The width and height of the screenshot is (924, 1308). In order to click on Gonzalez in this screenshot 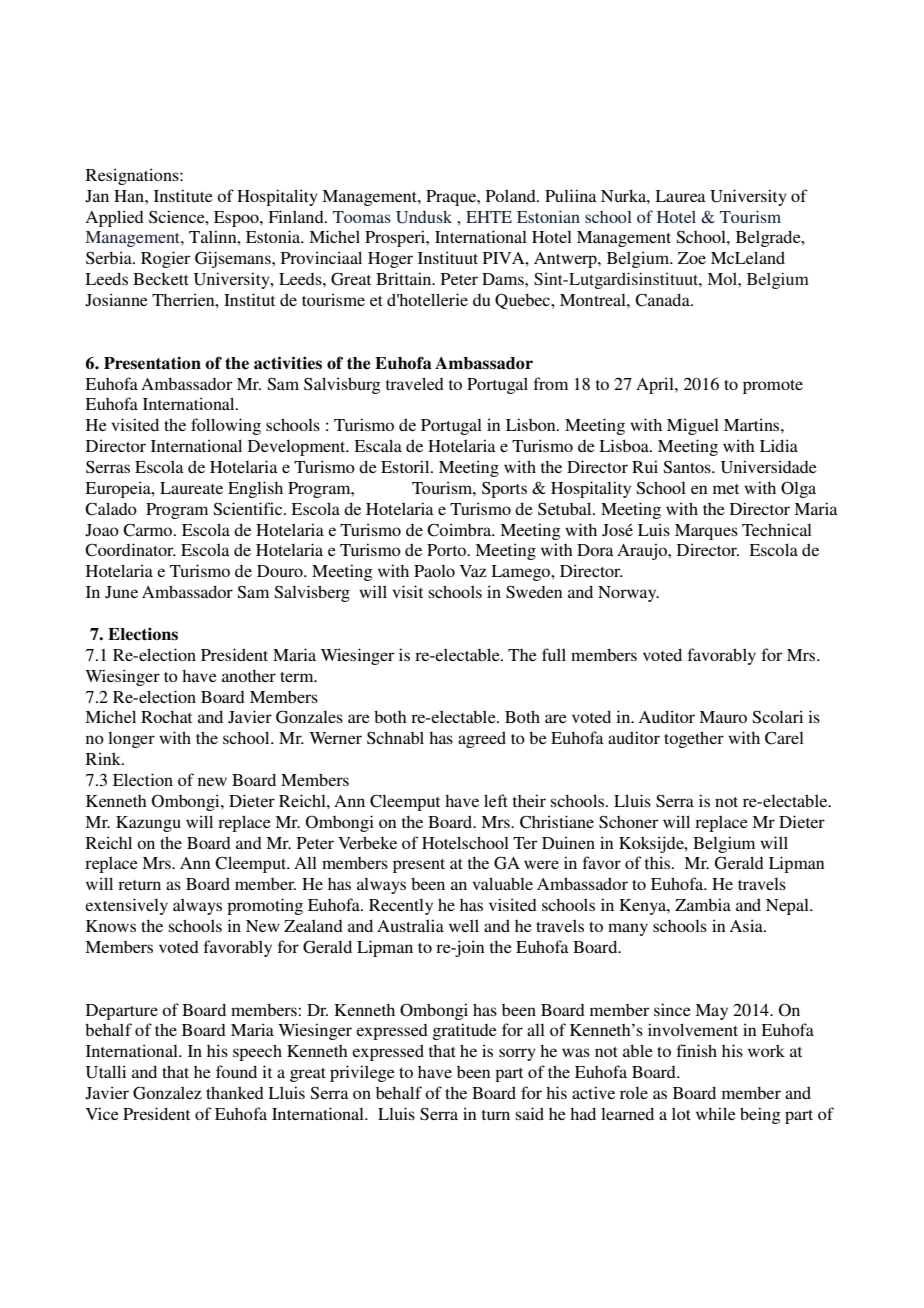, I will do `click(167, 1093)`.
